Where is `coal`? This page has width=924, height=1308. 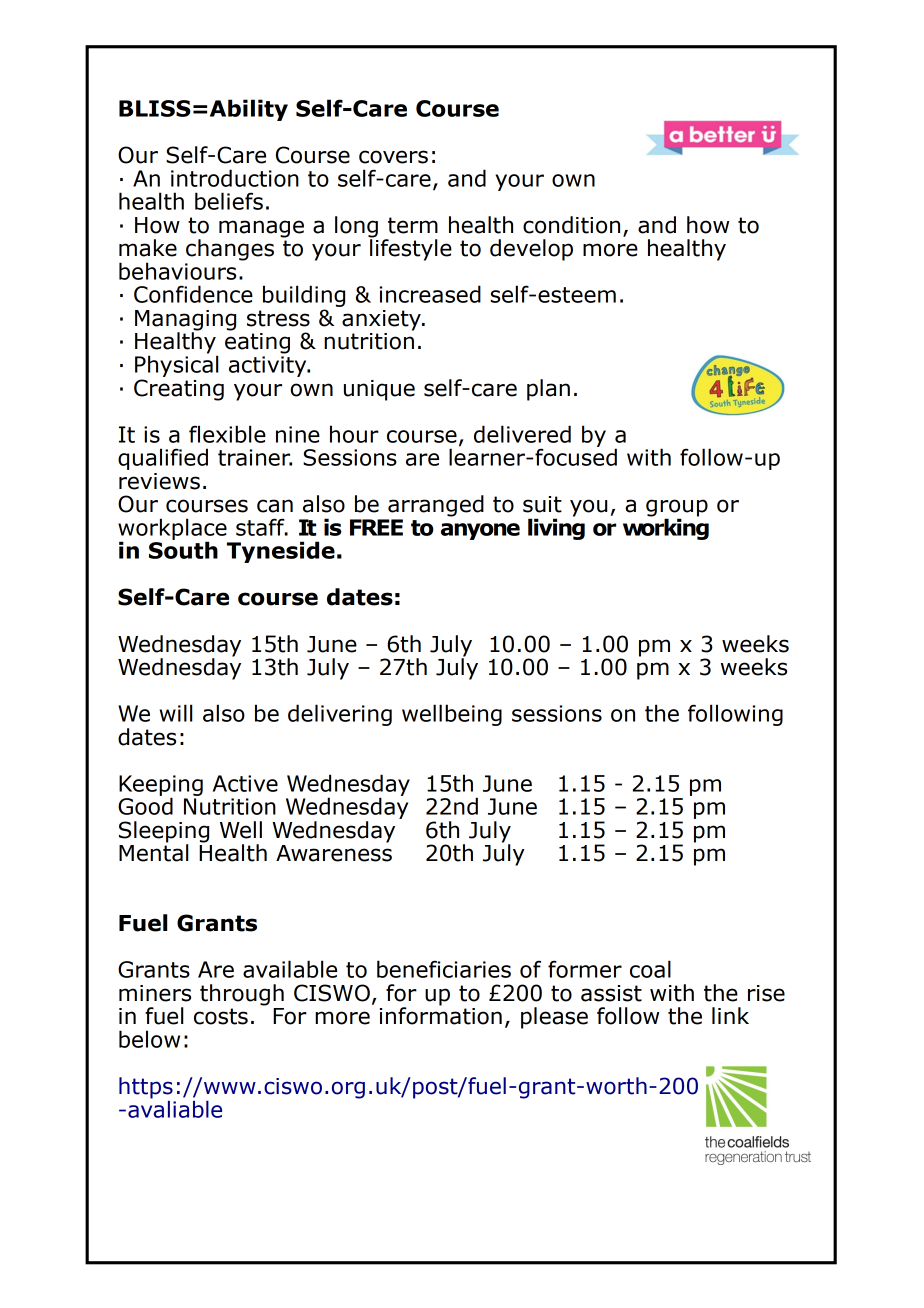
coal is located at coordinates (650, 969).
